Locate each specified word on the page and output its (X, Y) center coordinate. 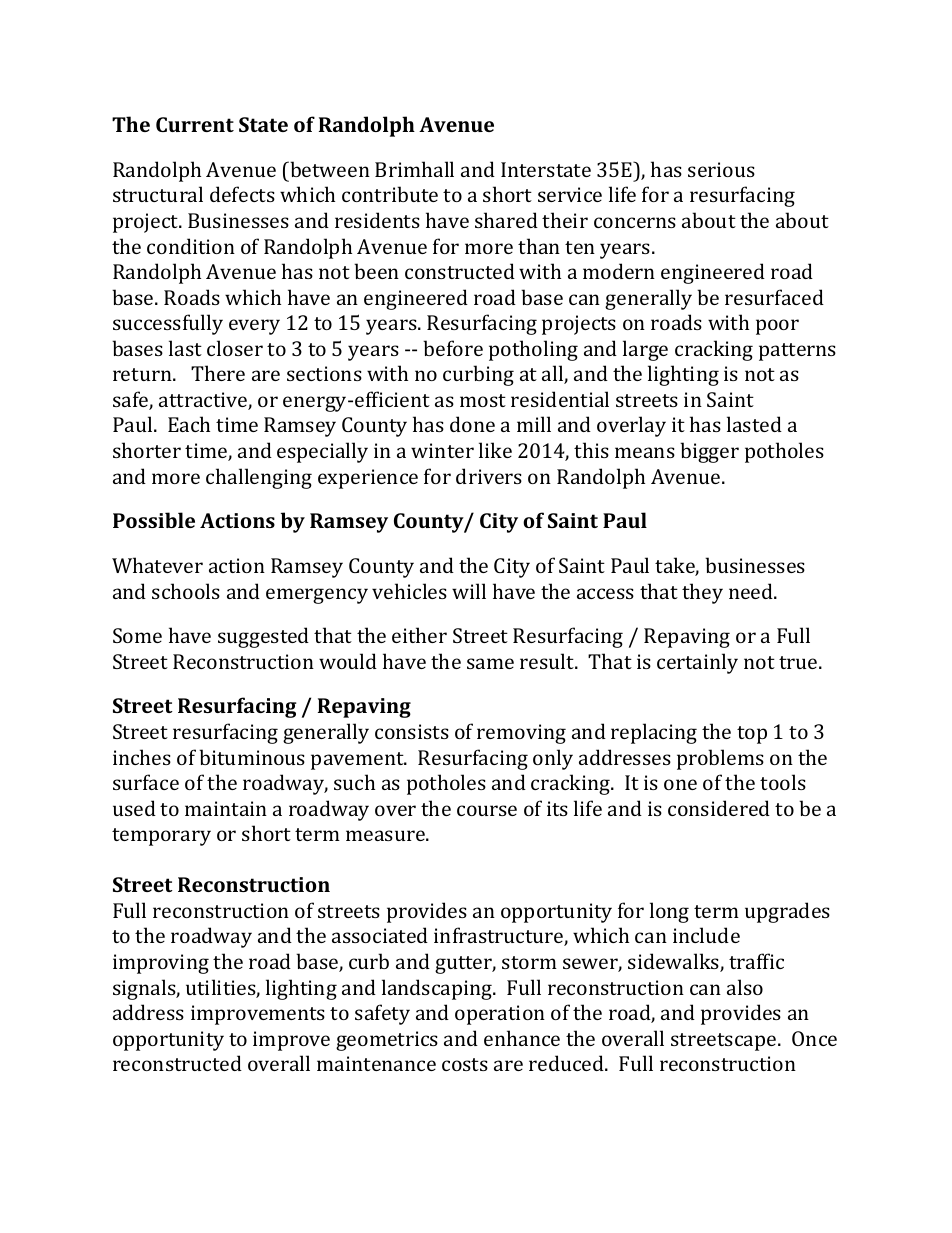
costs (465, 1064)
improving (161, 964)
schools (186, 591)
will (469, 591)
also (745, 987)
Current (195, 124)
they (702, 593)
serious (721, 169)
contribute (390, 194)
